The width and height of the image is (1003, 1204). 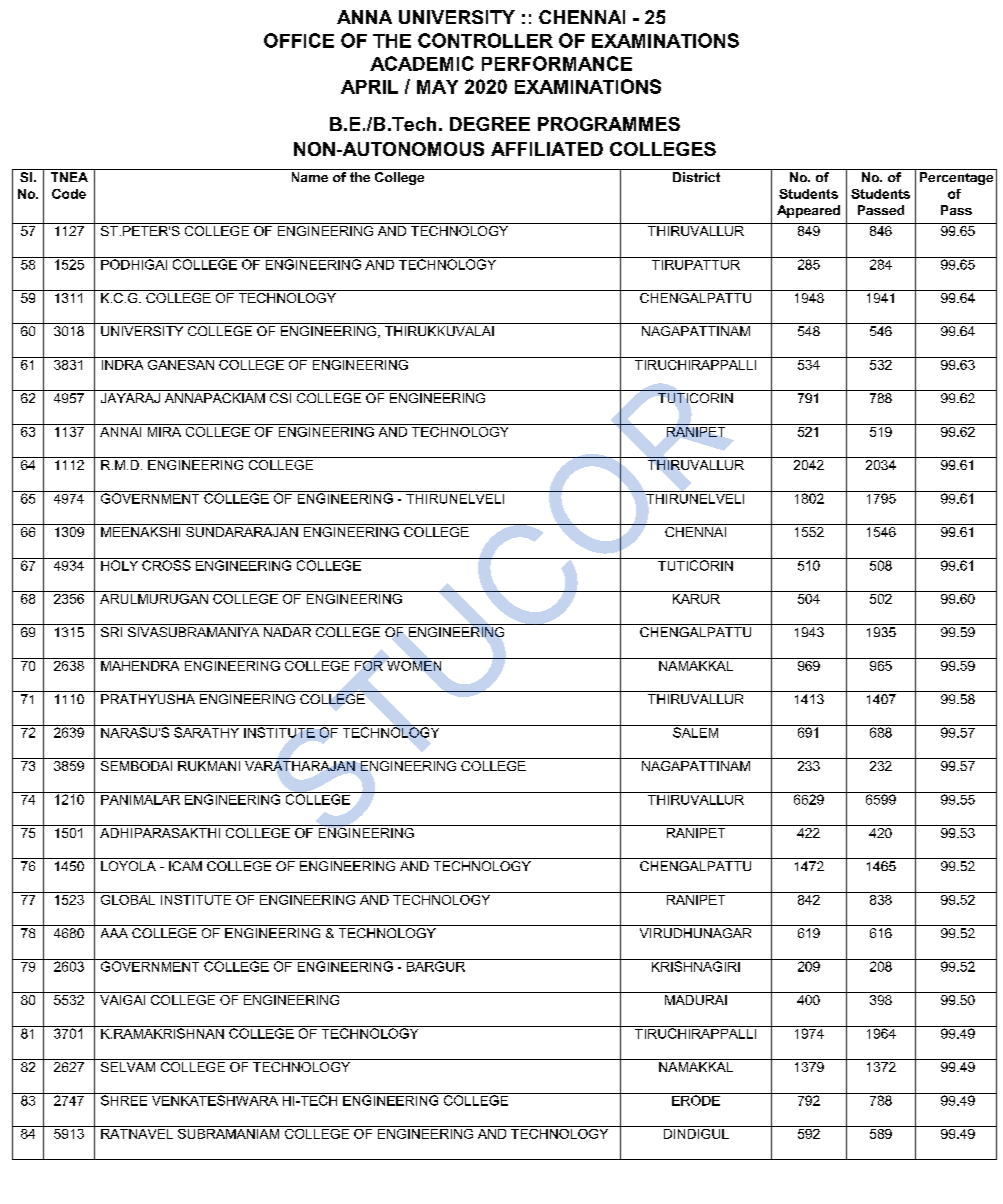 What do you see at coordinates (299, 40) in the image?
I see `OFFICE` at bounding box center [299, 40].
